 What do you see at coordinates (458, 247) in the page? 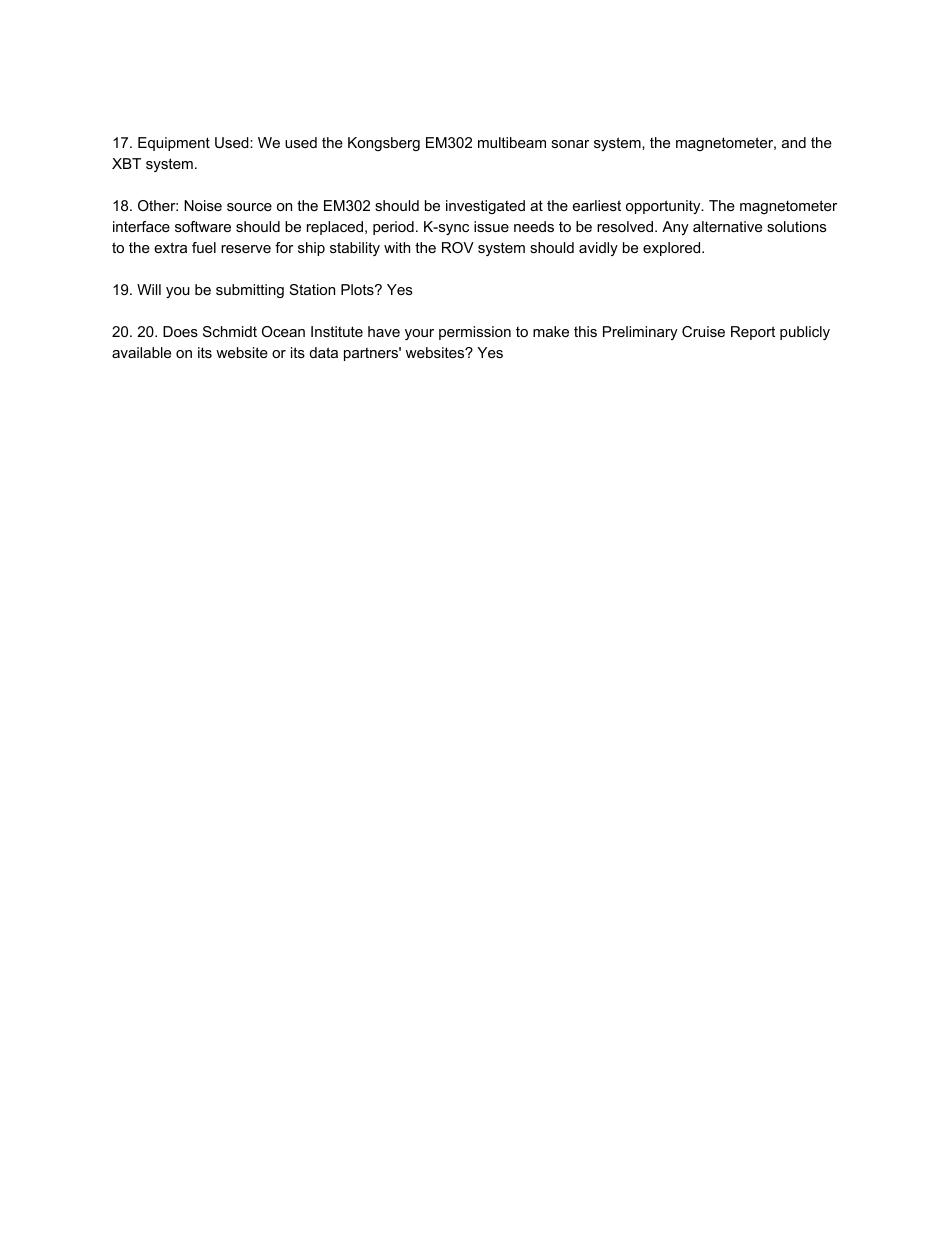
I see `ROV` at bounding box center [458, 247].
